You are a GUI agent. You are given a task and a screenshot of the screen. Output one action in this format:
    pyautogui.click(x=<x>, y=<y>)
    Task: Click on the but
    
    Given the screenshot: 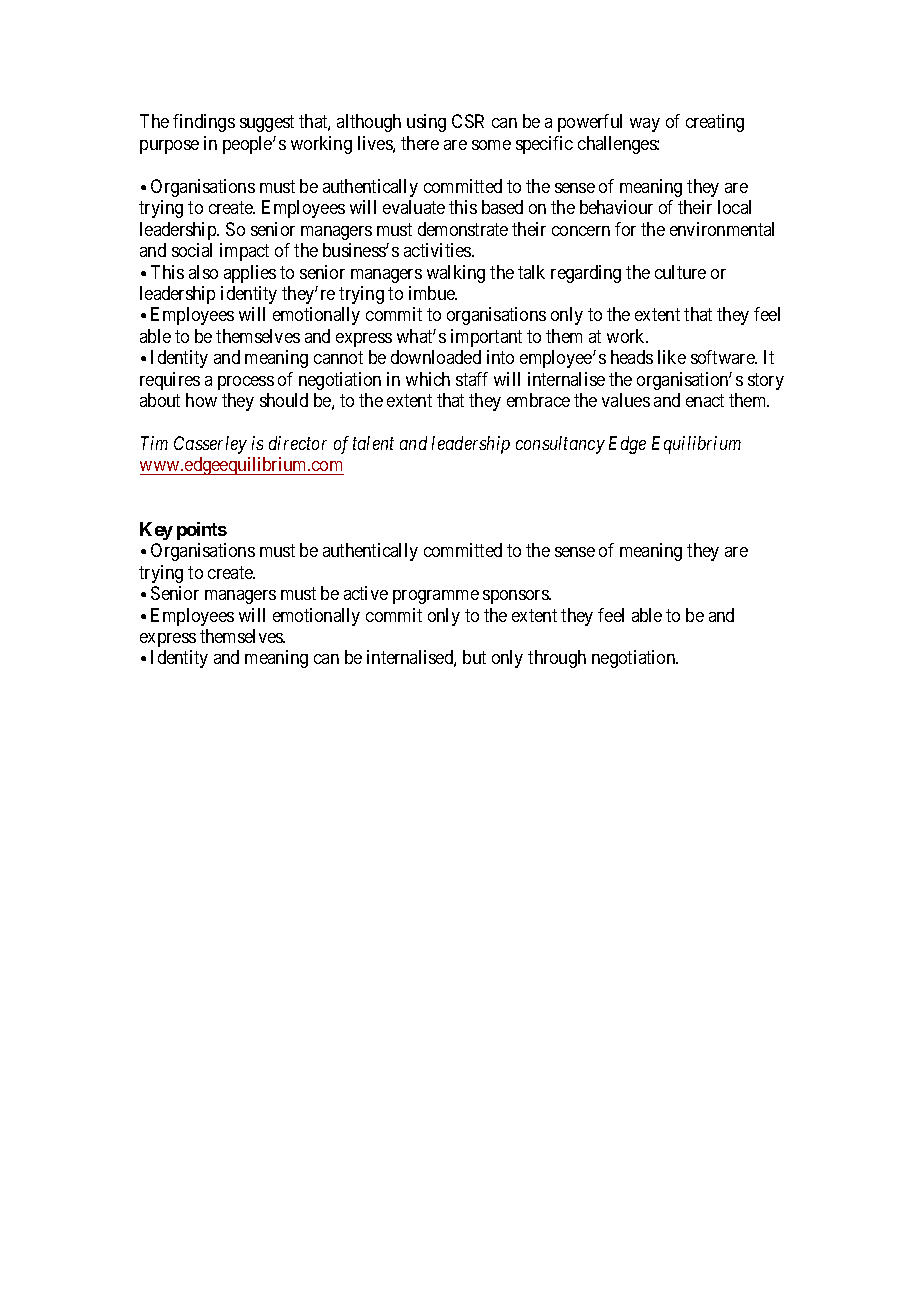 What is the action you would take?
    pyautogui.click(x=474, y=657)
